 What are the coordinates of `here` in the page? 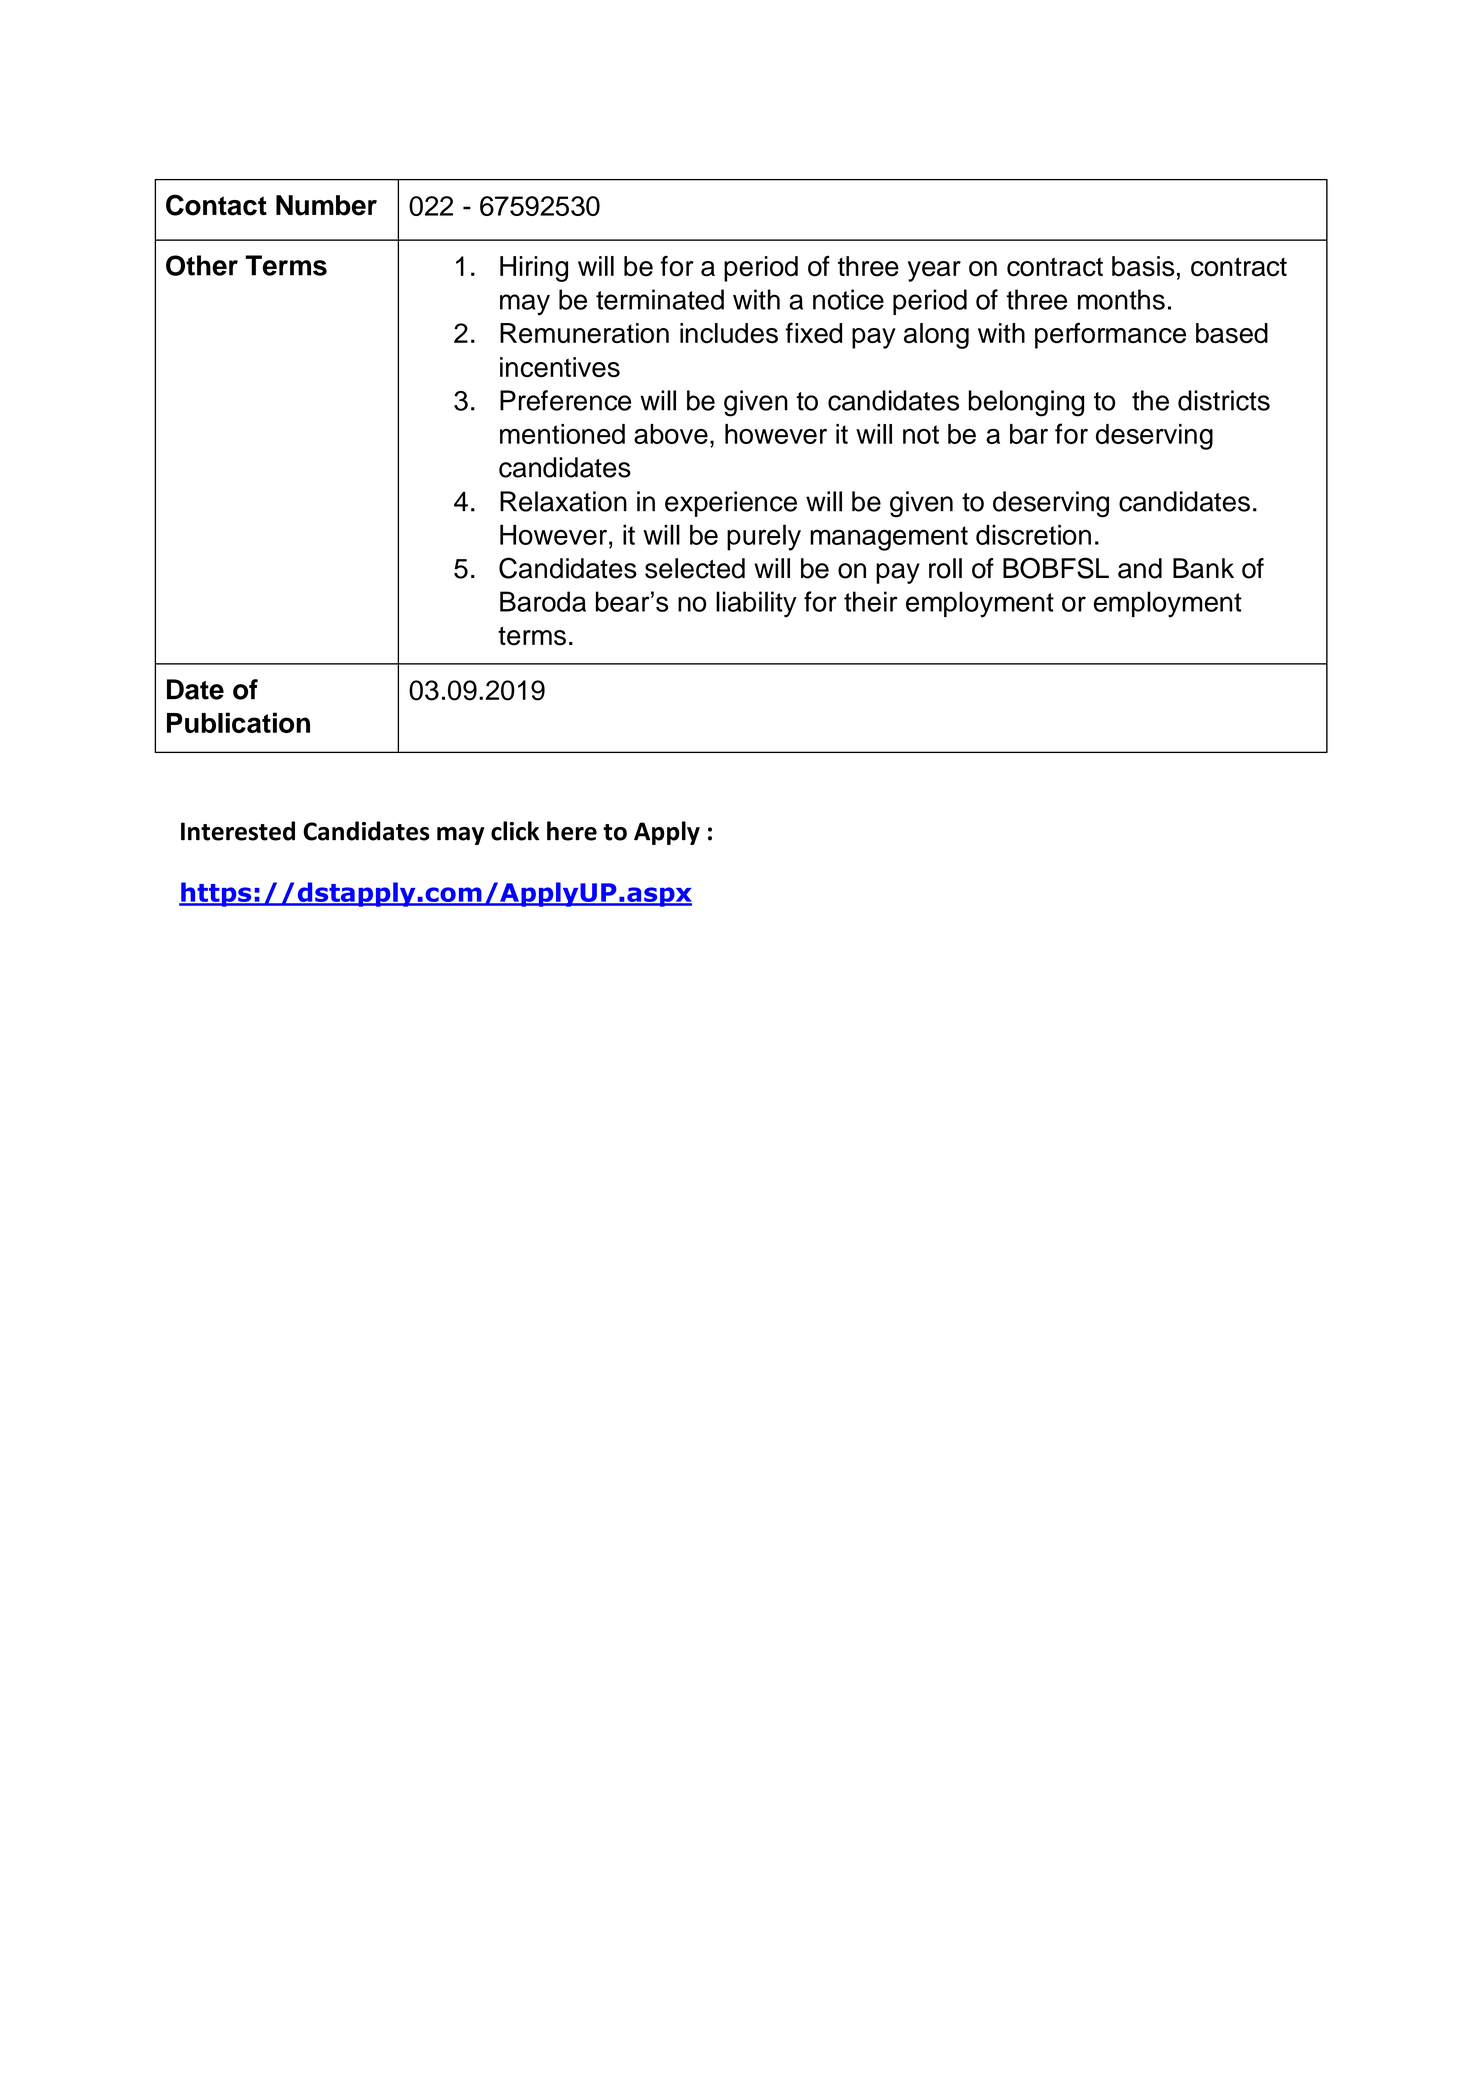 It's located at (572, 831).
